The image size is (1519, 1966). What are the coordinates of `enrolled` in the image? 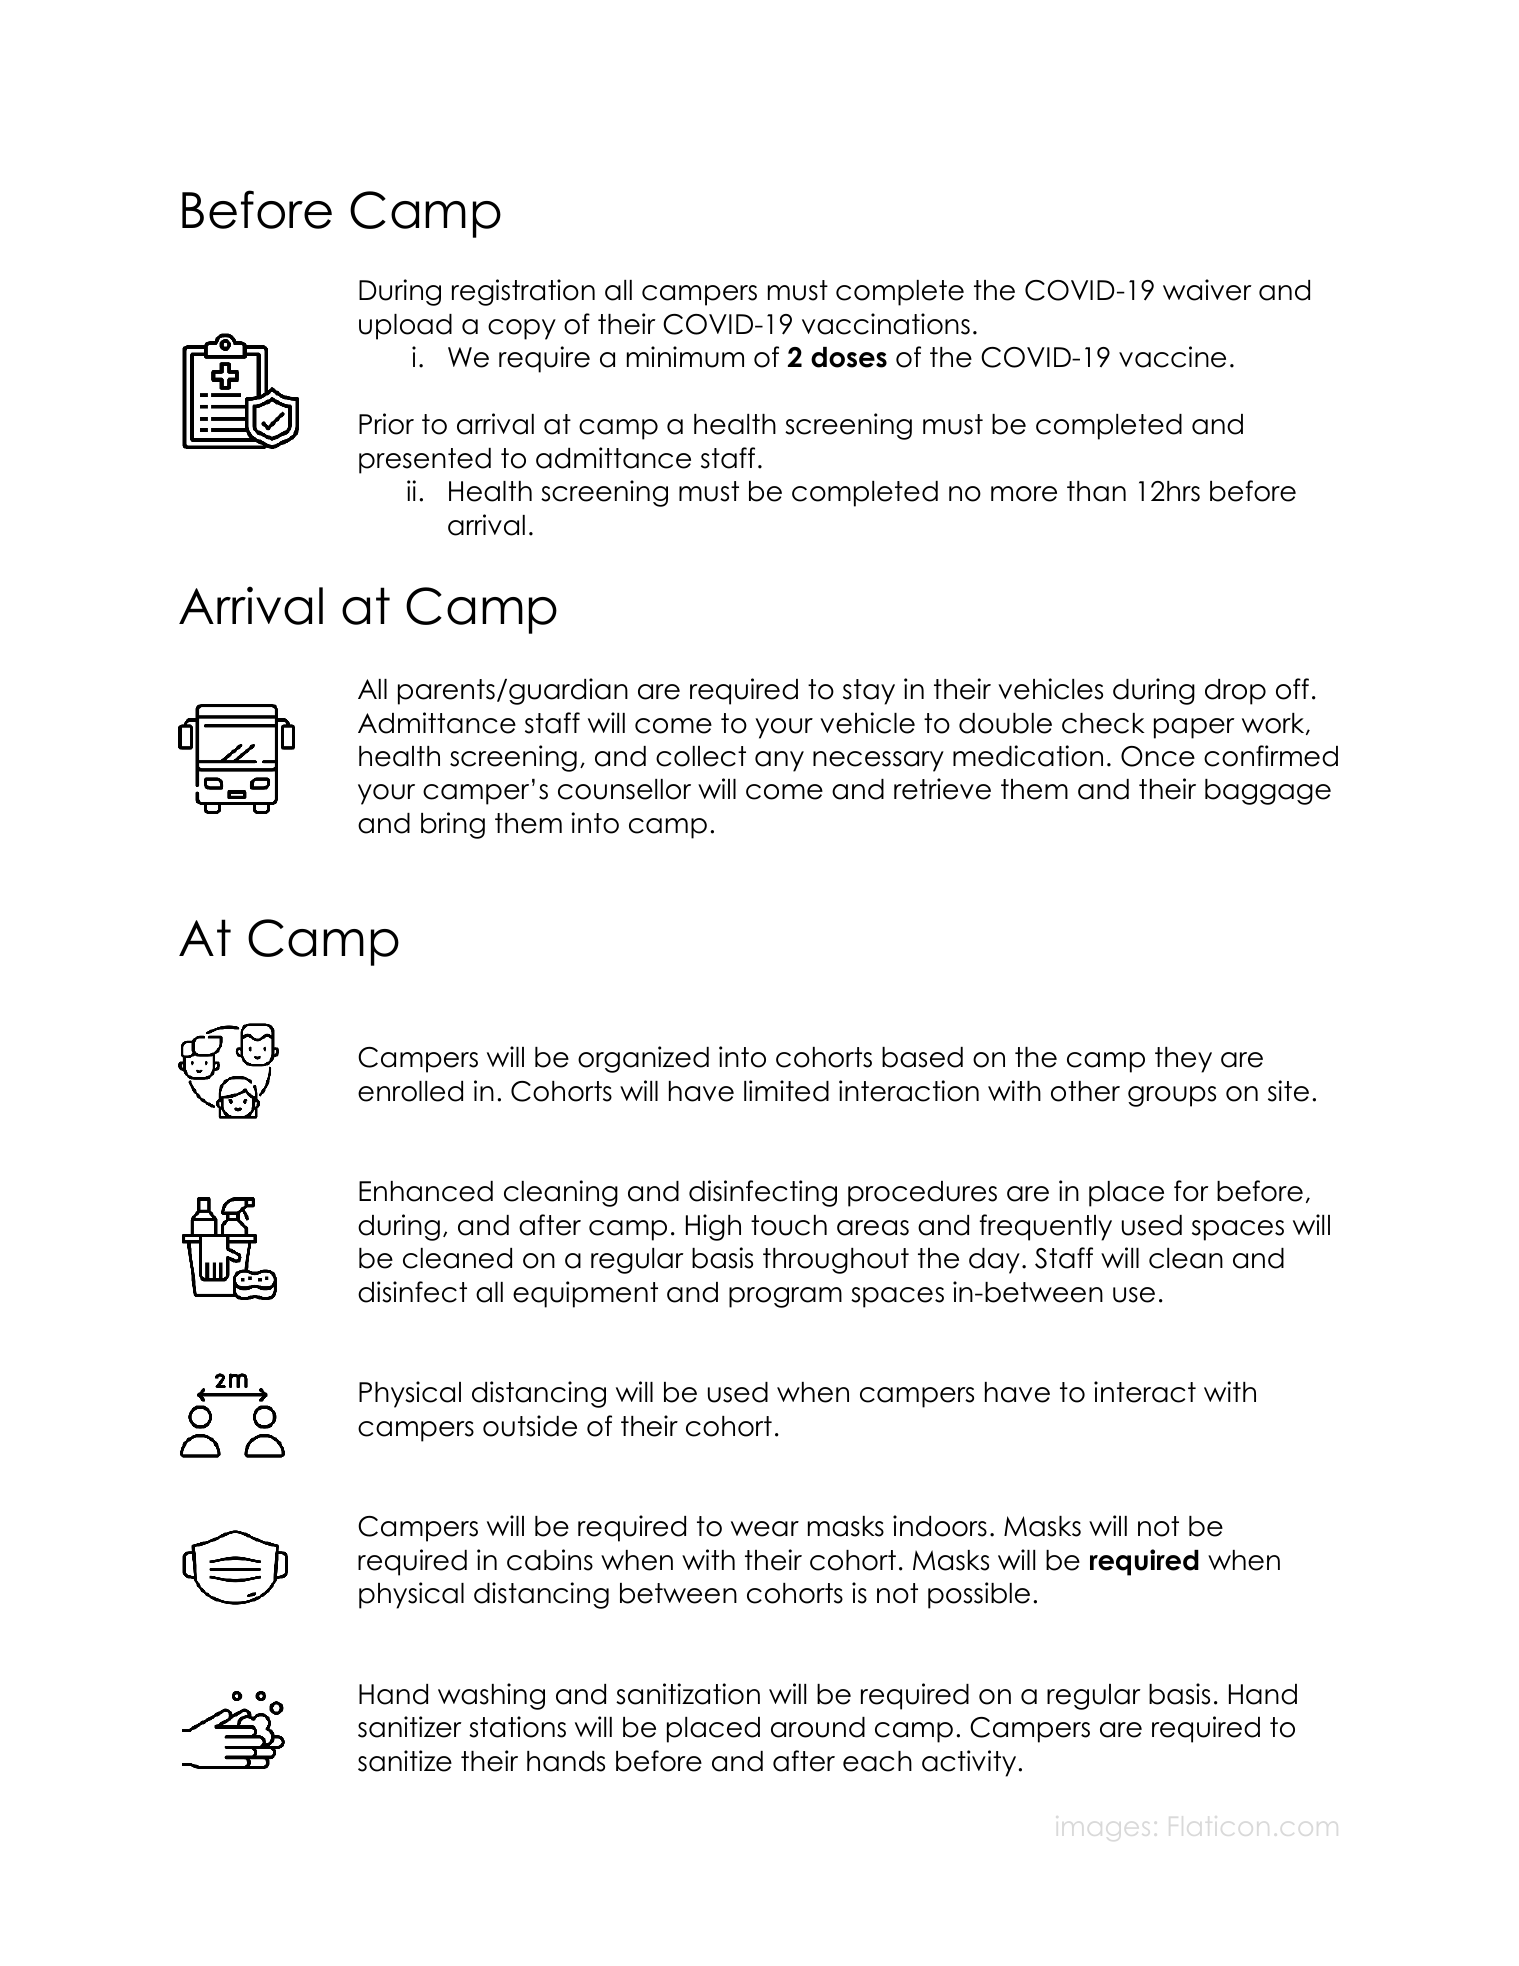 It's located at (410, 1091).
